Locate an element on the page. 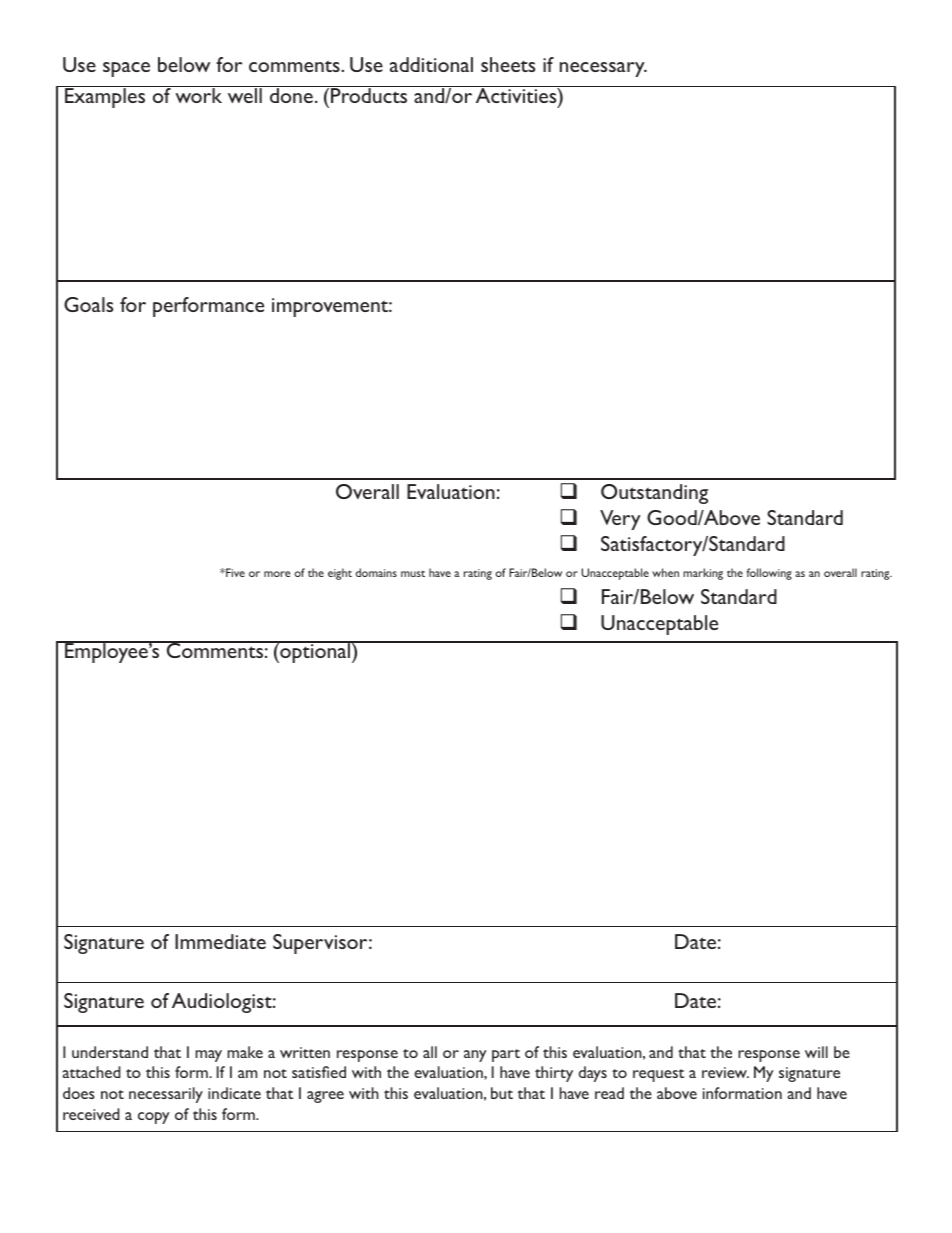 This page has height=1233, width=952. more is located at coordinates (277, 574).
